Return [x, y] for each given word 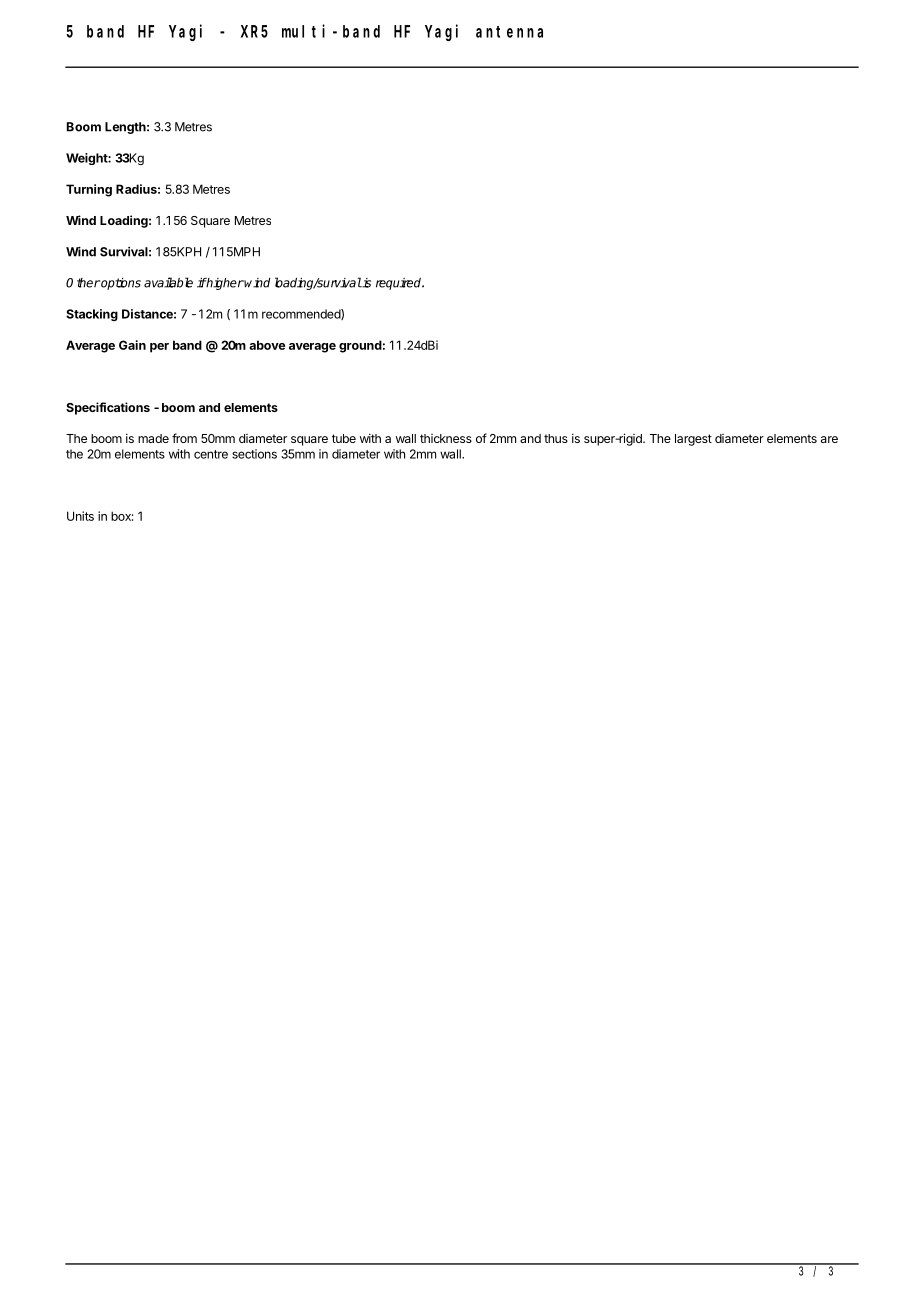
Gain [132, 345]
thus [556, 438]
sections [254, 454]
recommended [302, 314]
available [168, 282]
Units [80, 516]
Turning [89, 190]
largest [693, 440]
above [267, 345]
